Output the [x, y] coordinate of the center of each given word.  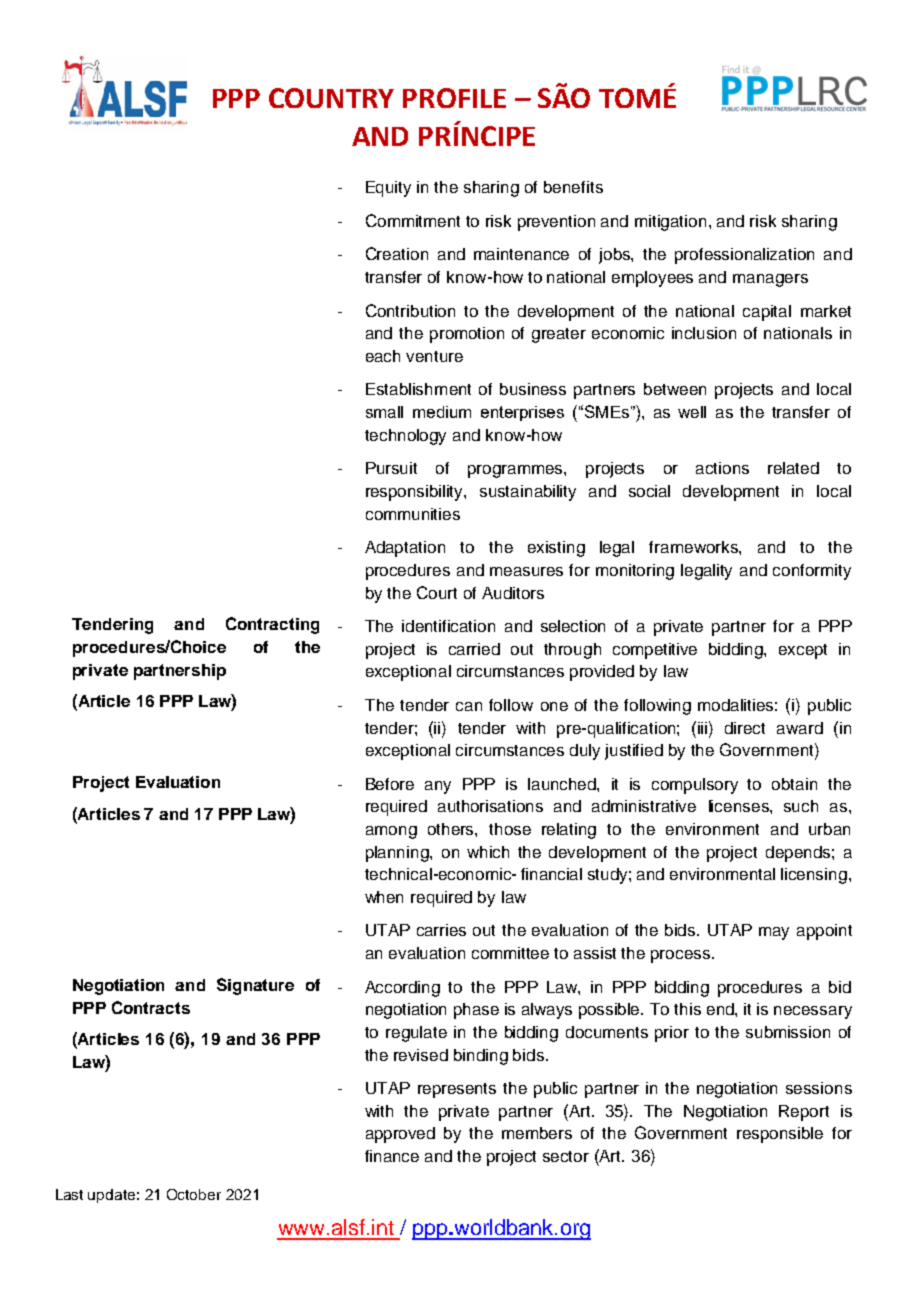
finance [392, 1156]
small [384, 412]
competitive [655, 651]
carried [474, 649]
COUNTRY [331, 98]
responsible [780, 1135]
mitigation [670, 223]
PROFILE [454, 98]
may [774, 933]
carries [441, 930]
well [692, 412]
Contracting [272, 625]
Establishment [418, 389]
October [194, 1194]
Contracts [151, 1007]
